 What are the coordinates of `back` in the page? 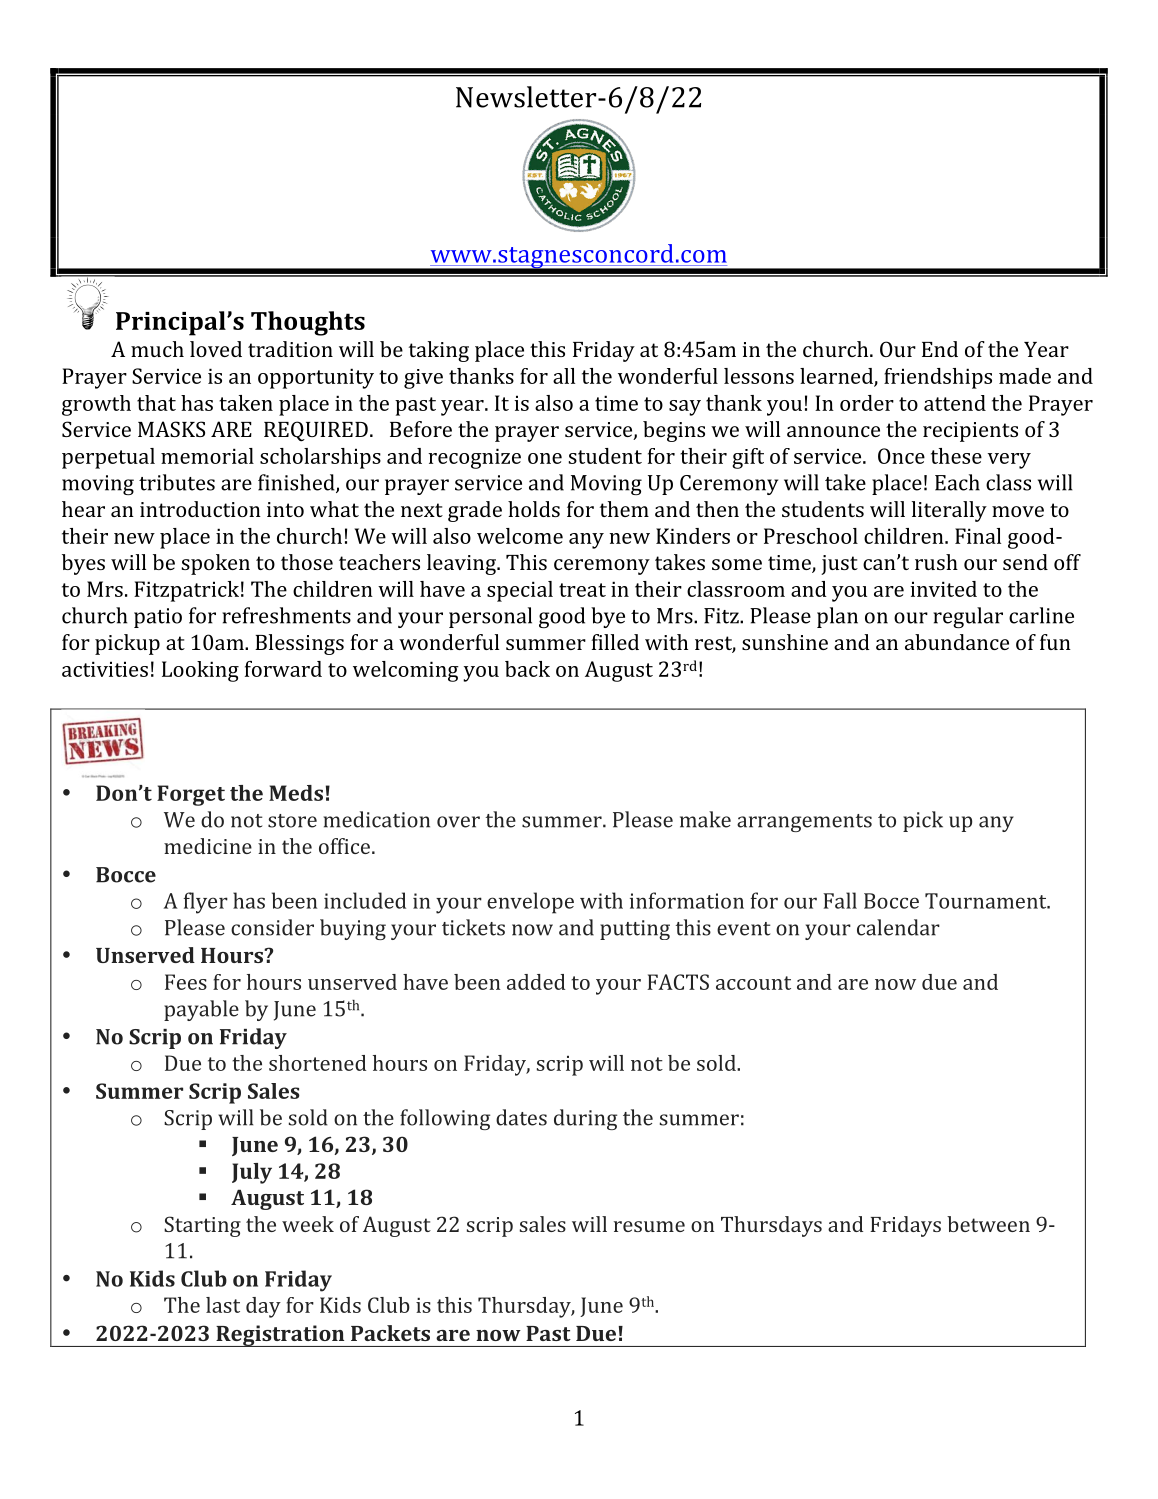 It's located at (527, 669).
